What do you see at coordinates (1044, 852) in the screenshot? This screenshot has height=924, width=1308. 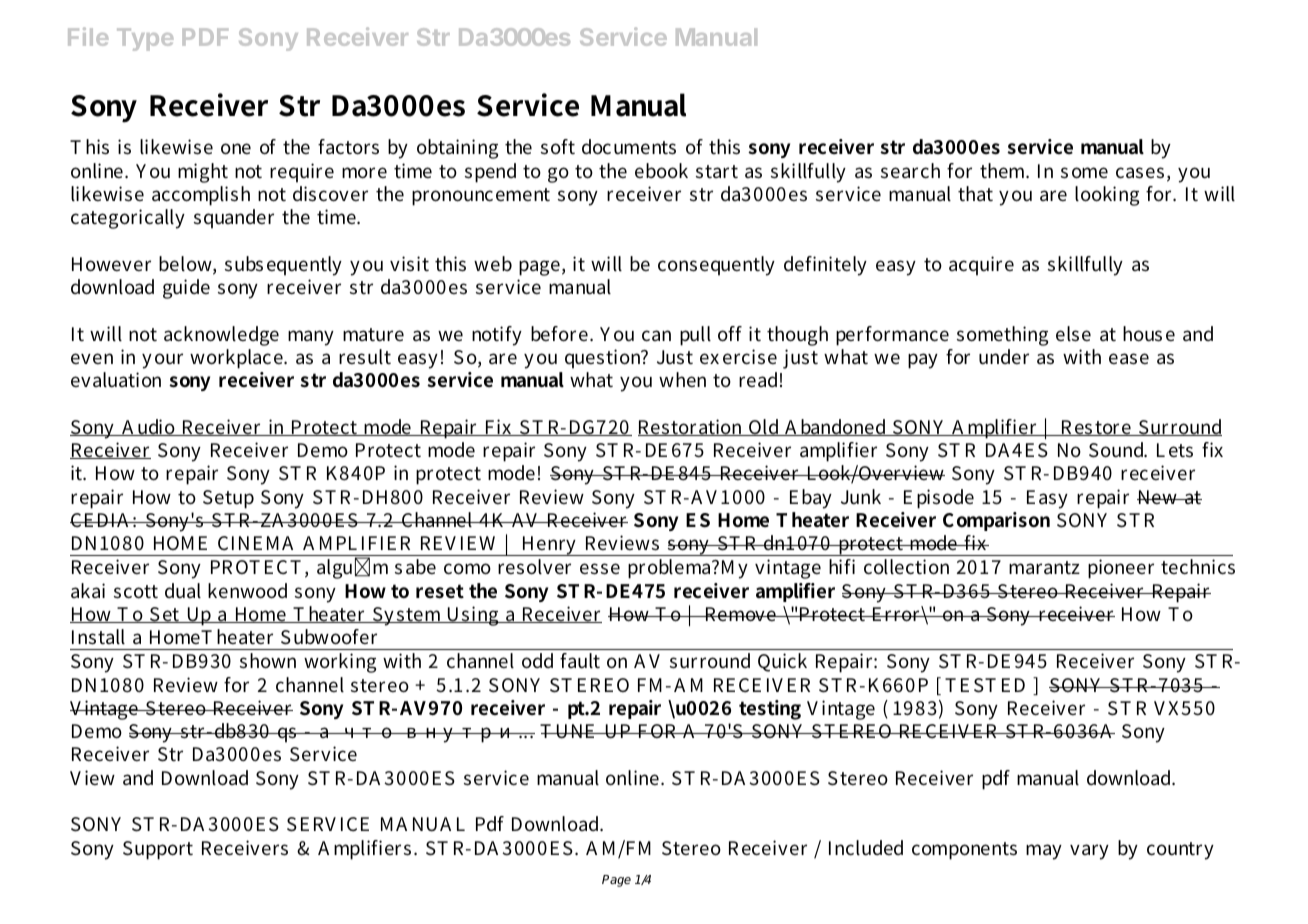 I see `may` at bounding box center [1044, 852].
